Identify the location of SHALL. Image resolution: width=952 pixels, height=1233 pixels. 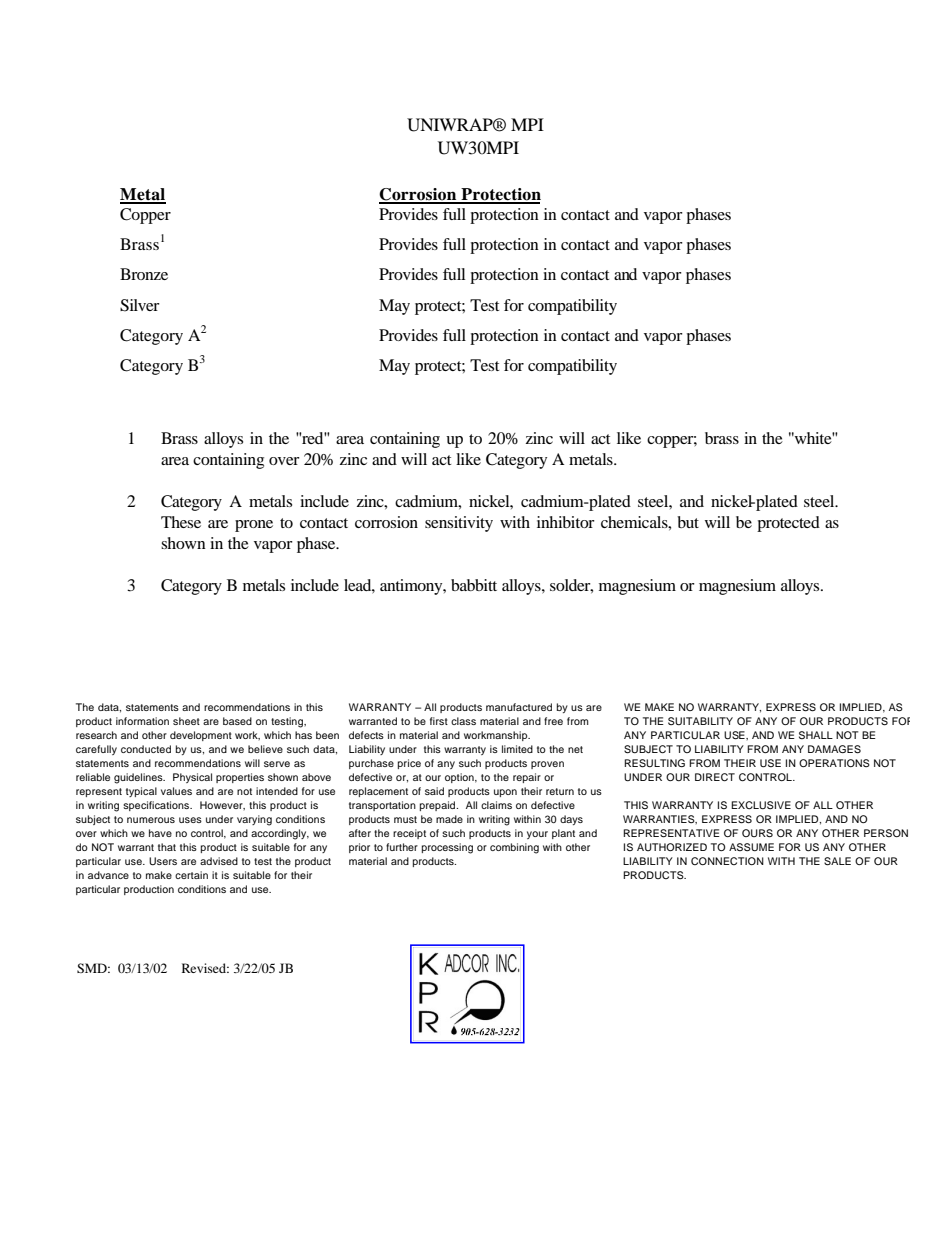
(816, 735).
